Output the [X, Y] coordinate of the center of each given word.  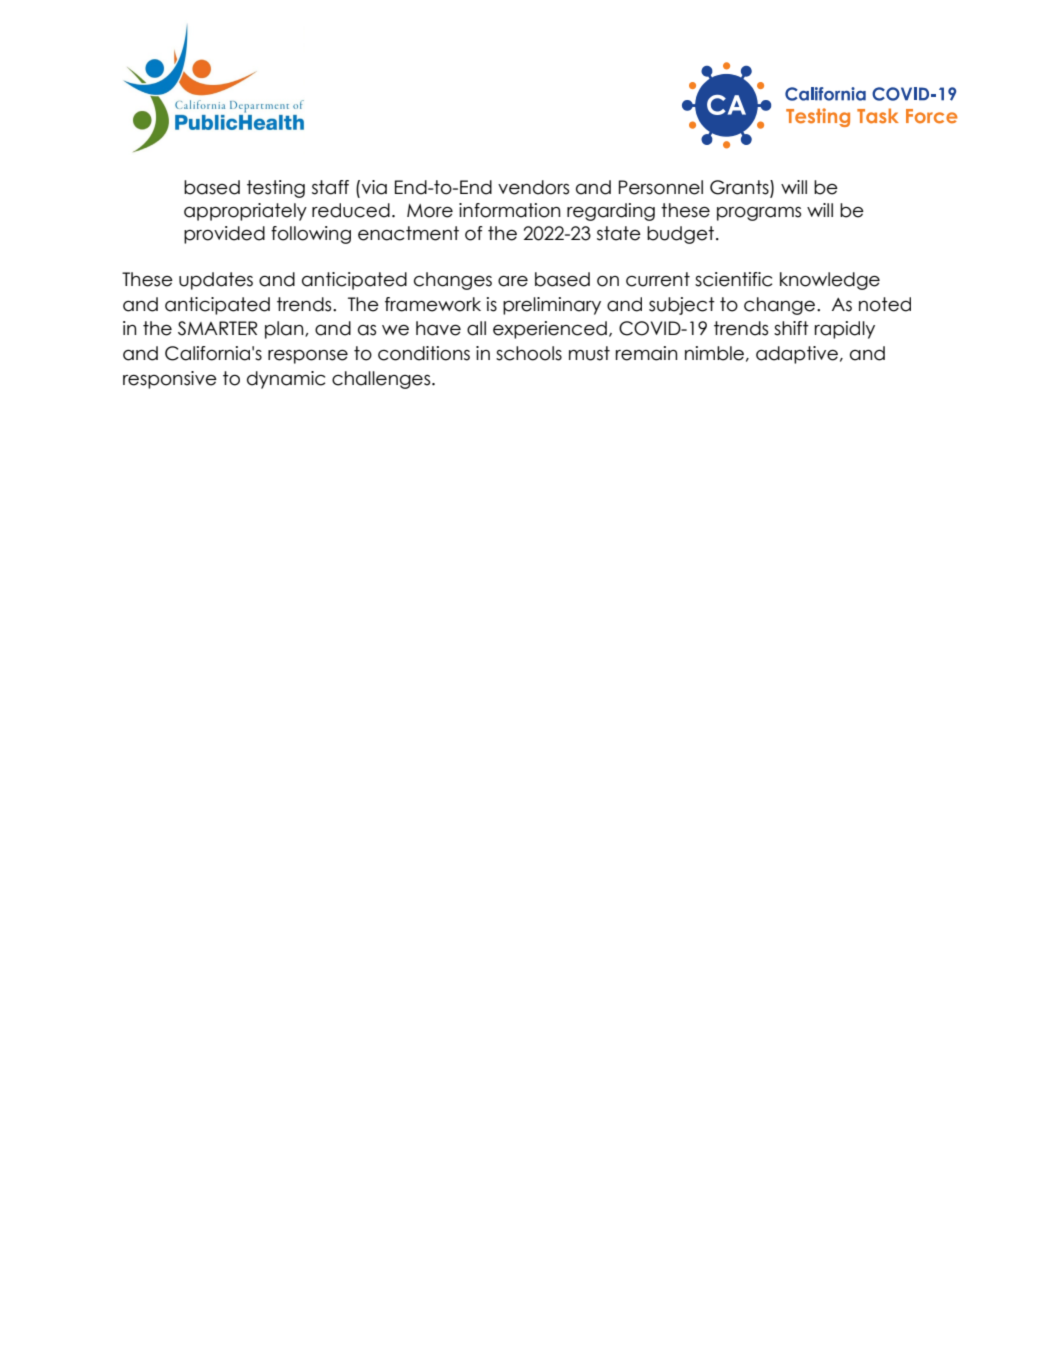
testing [276, 189]
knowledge [830, 281]
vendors [533, 187]
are [513, 281]
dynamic [286, 380]
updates [216, 281]
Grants [740, 188]
